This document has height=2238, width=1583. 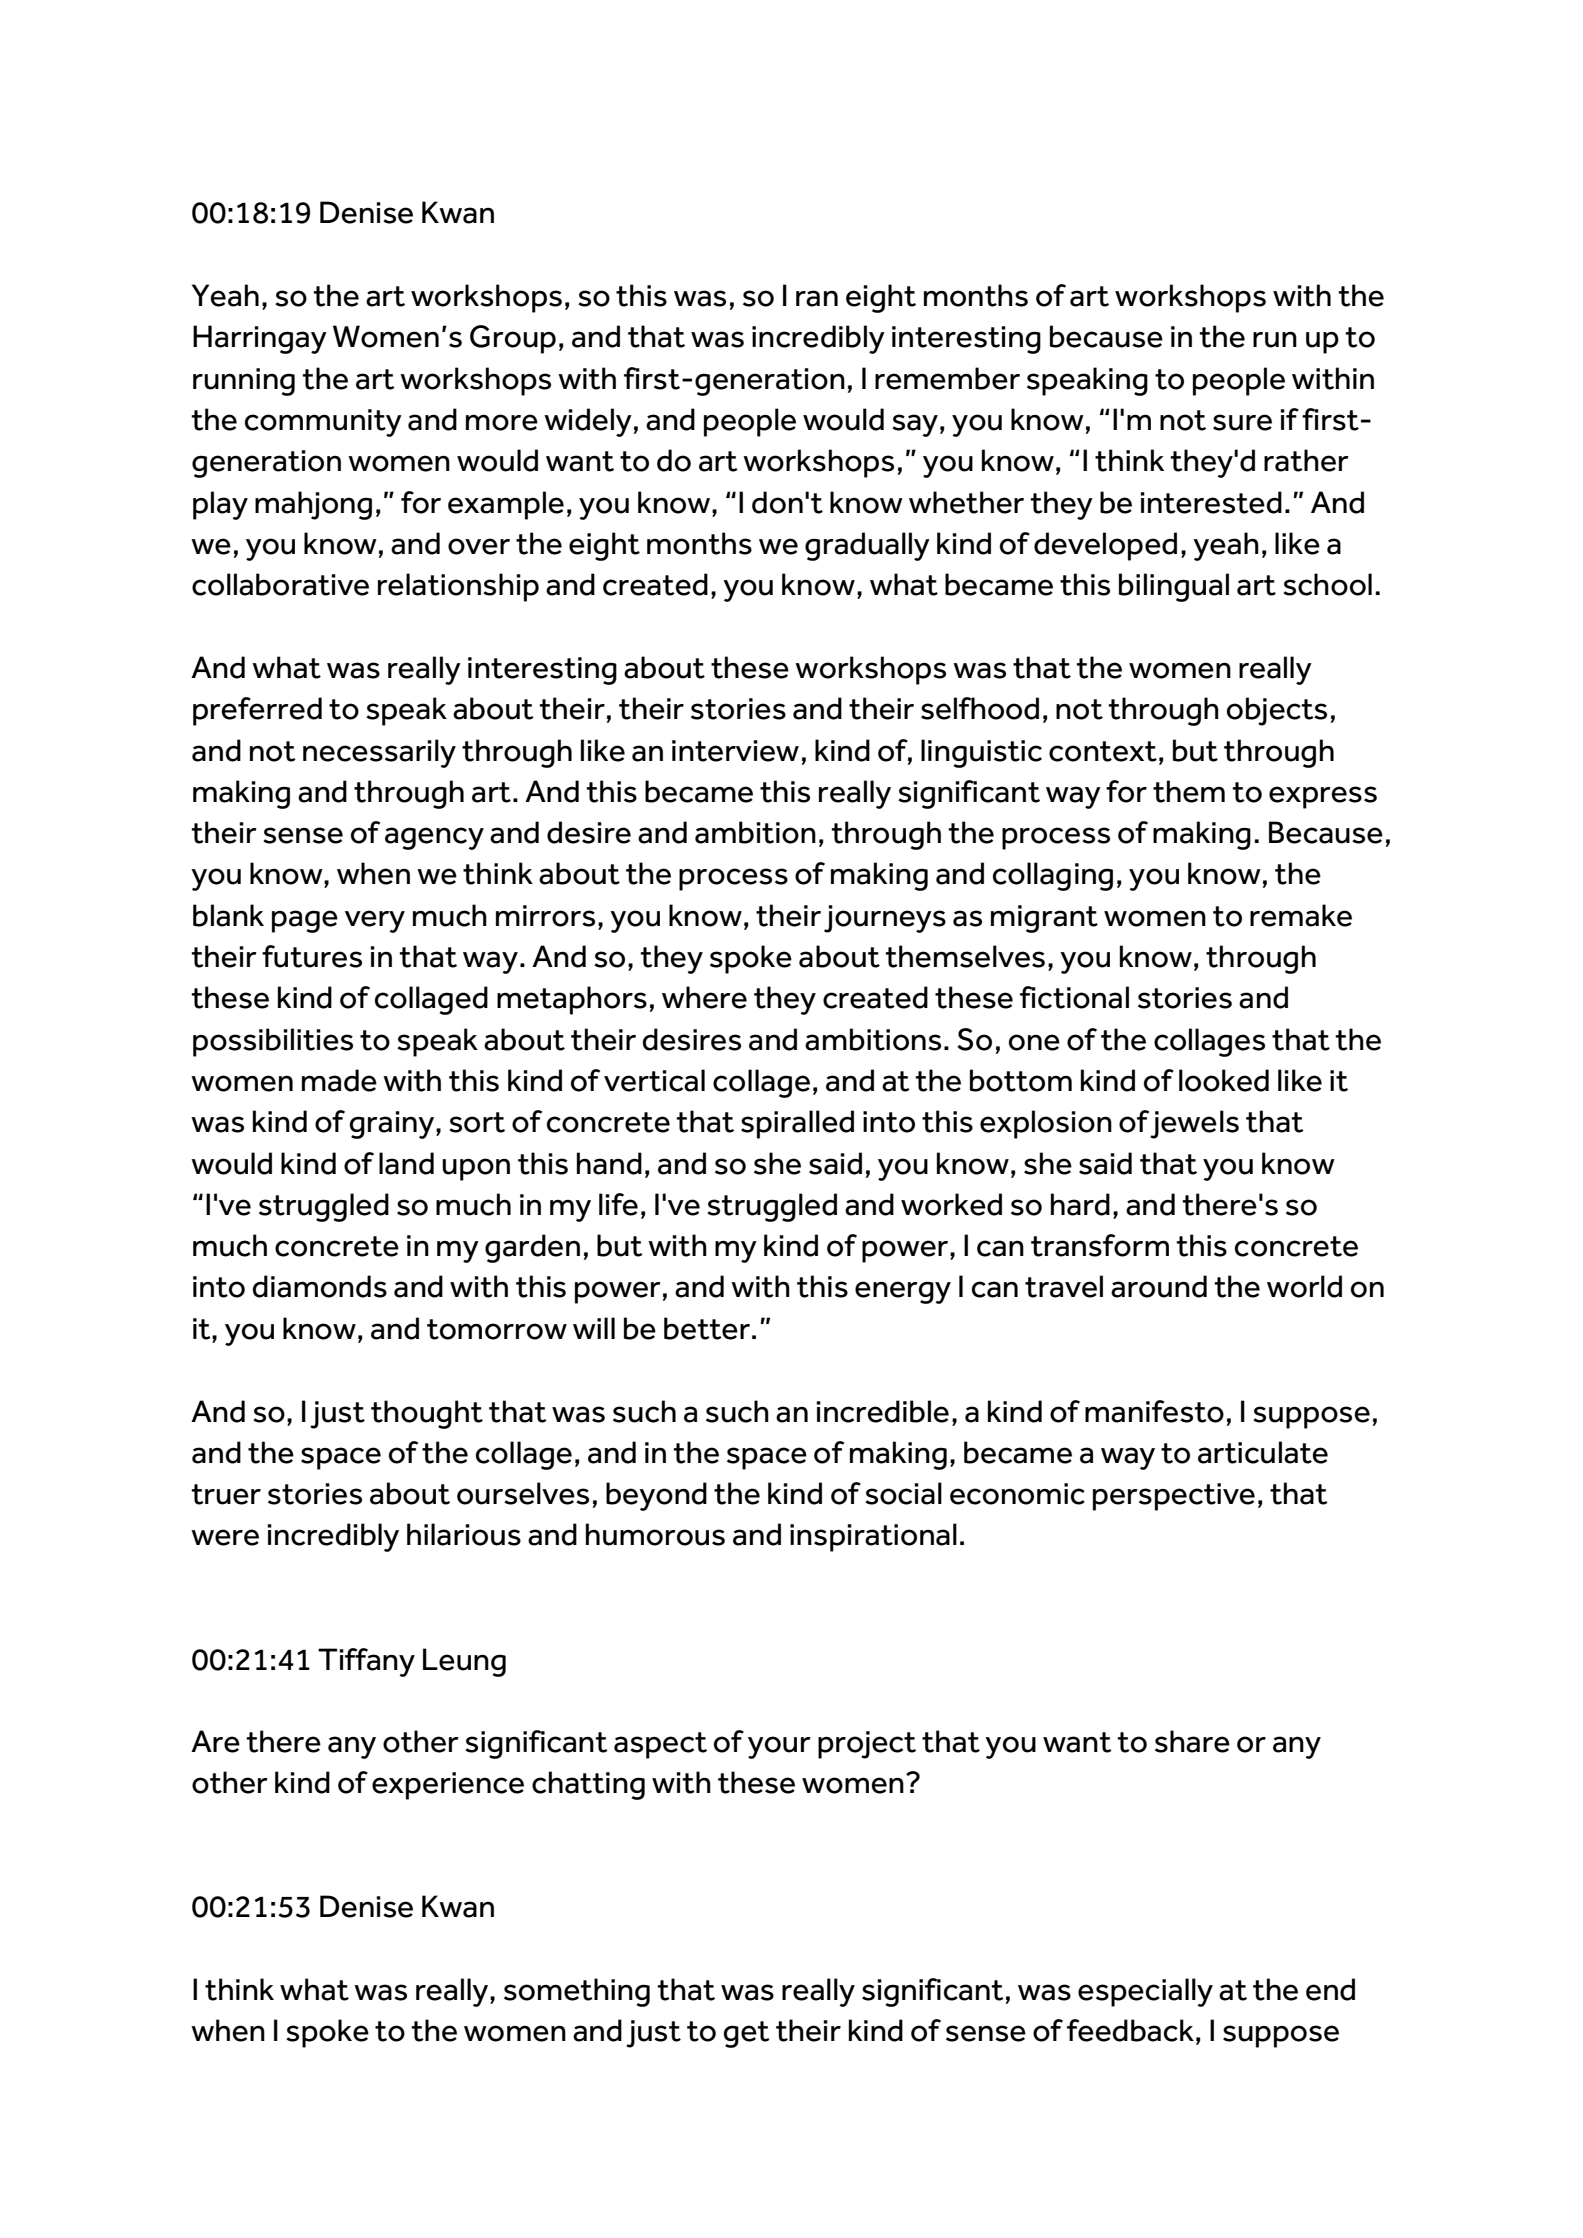 What do you see at coordinates (915, 425) in the document?
I see `say` at bounding box center [915, 425].
